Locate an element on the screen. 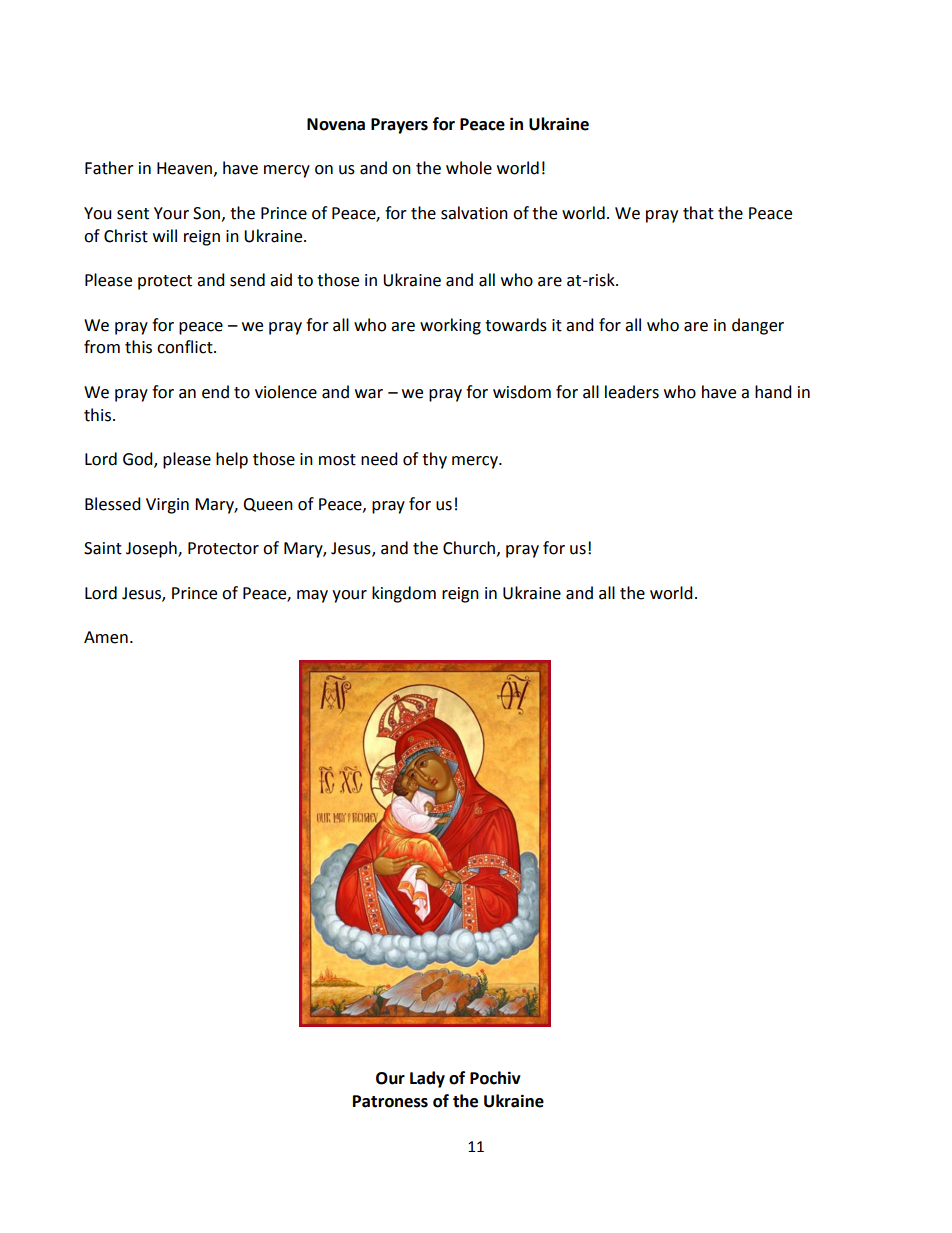 This screenshot has width=952, height=1233. leaders is located at coordinates (632, 392).
